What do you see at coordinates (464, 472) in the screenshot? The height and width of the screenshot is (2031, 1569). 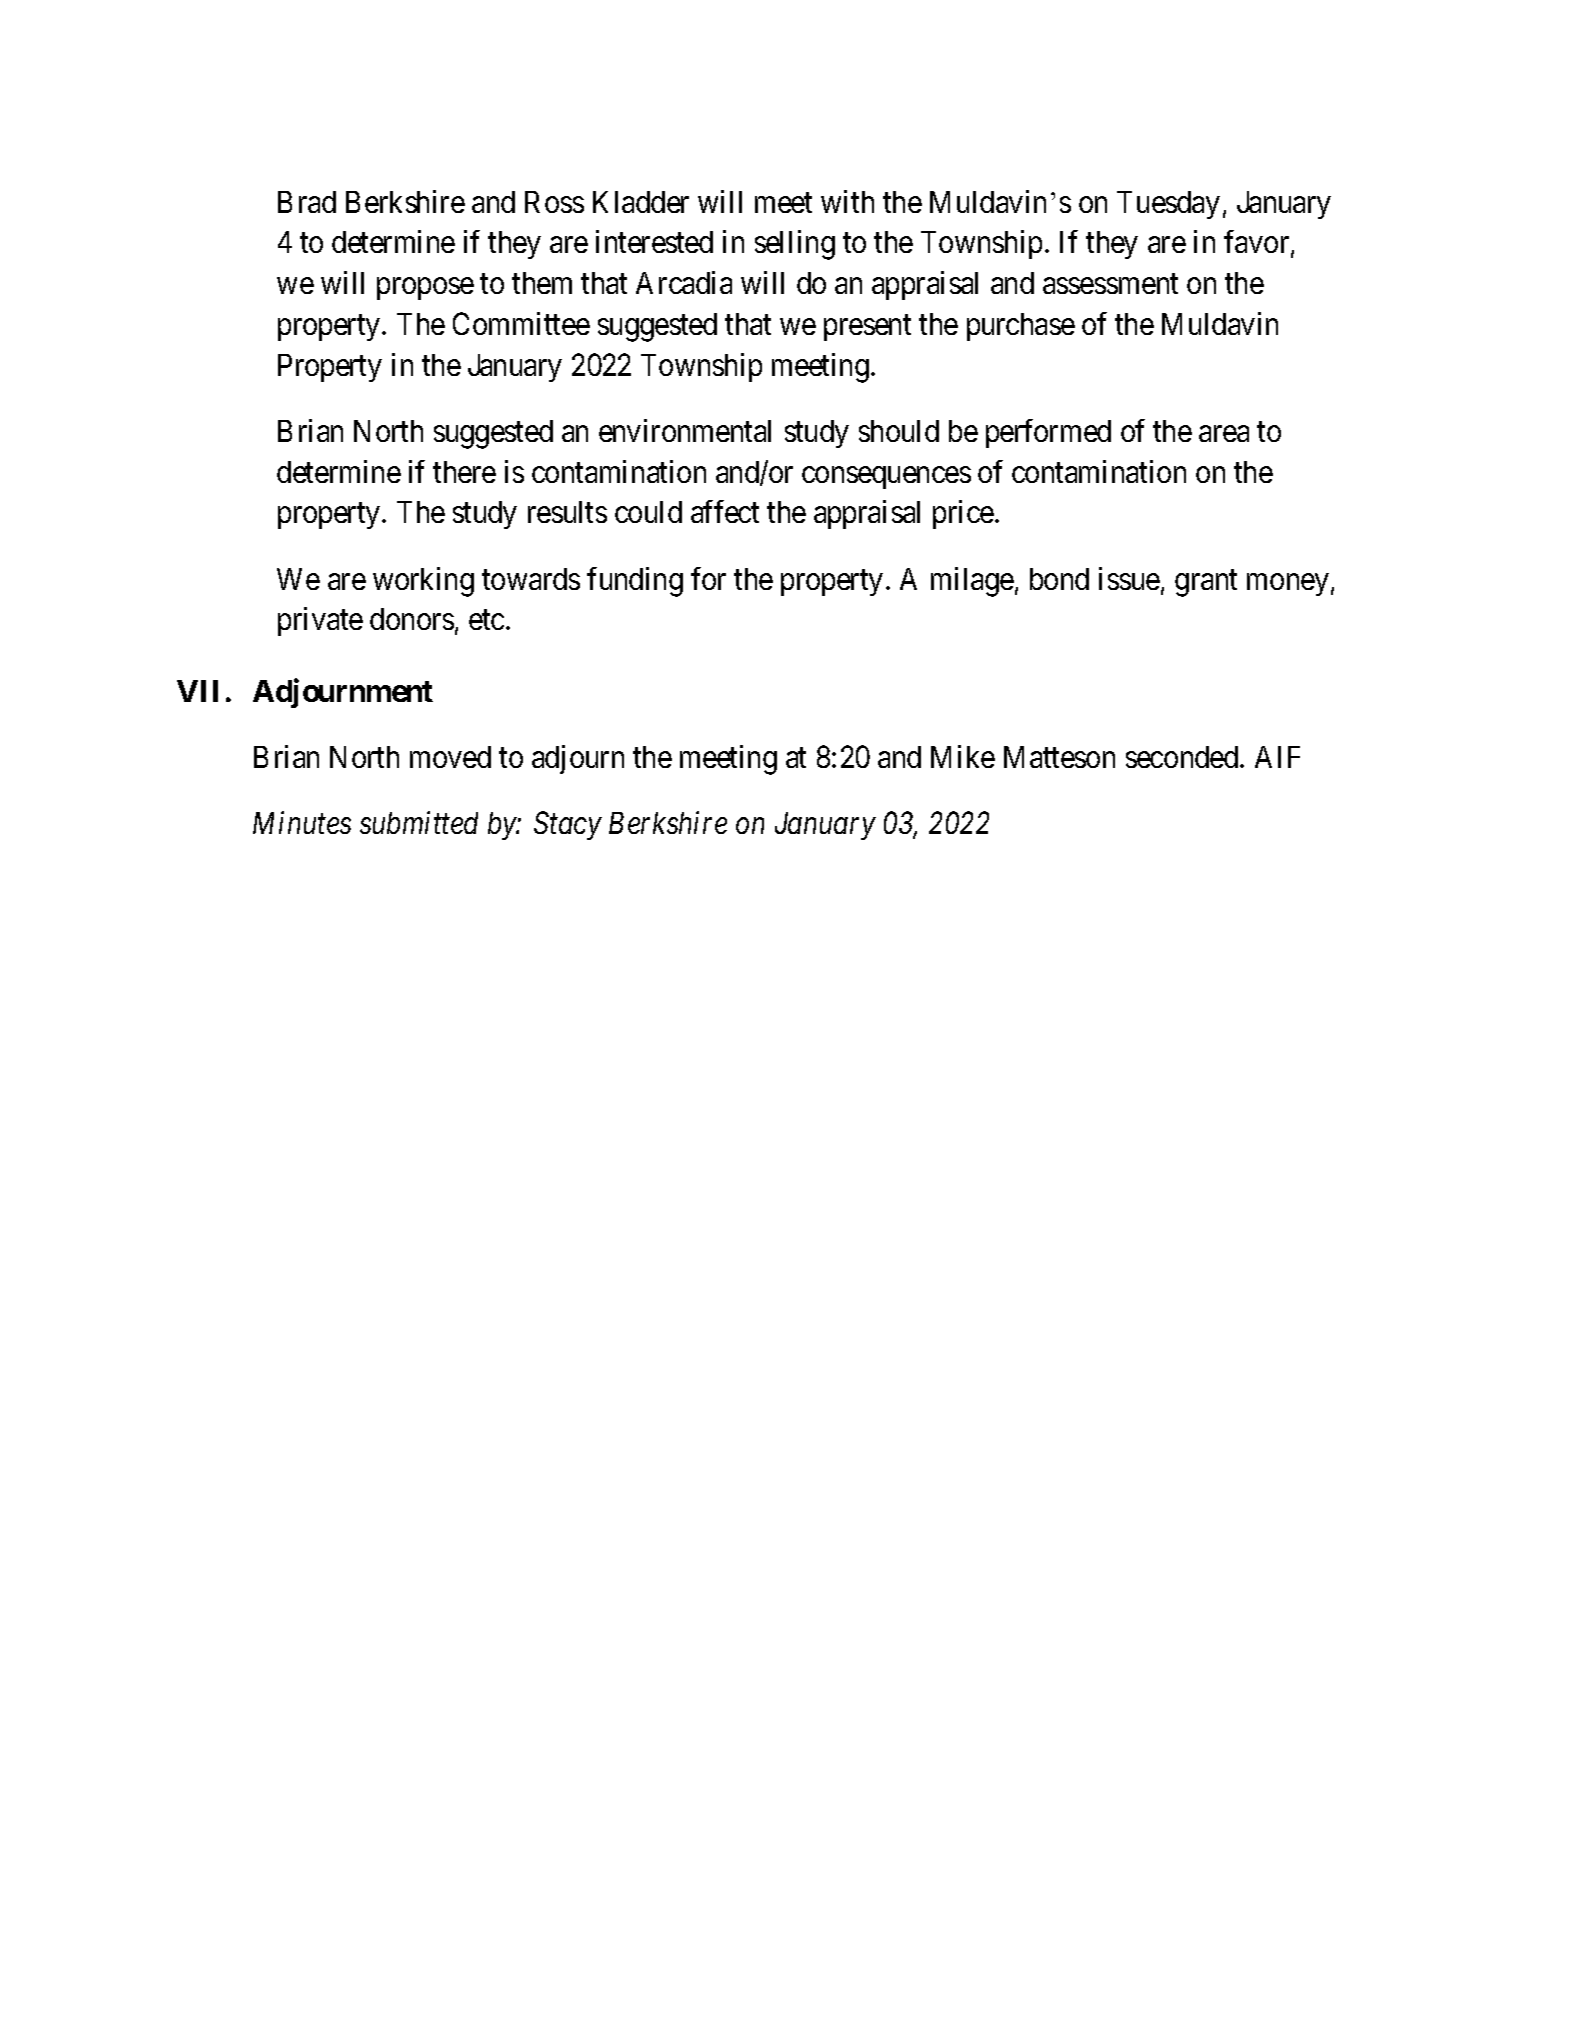 I see `there` at bounding box center [464, 472].
